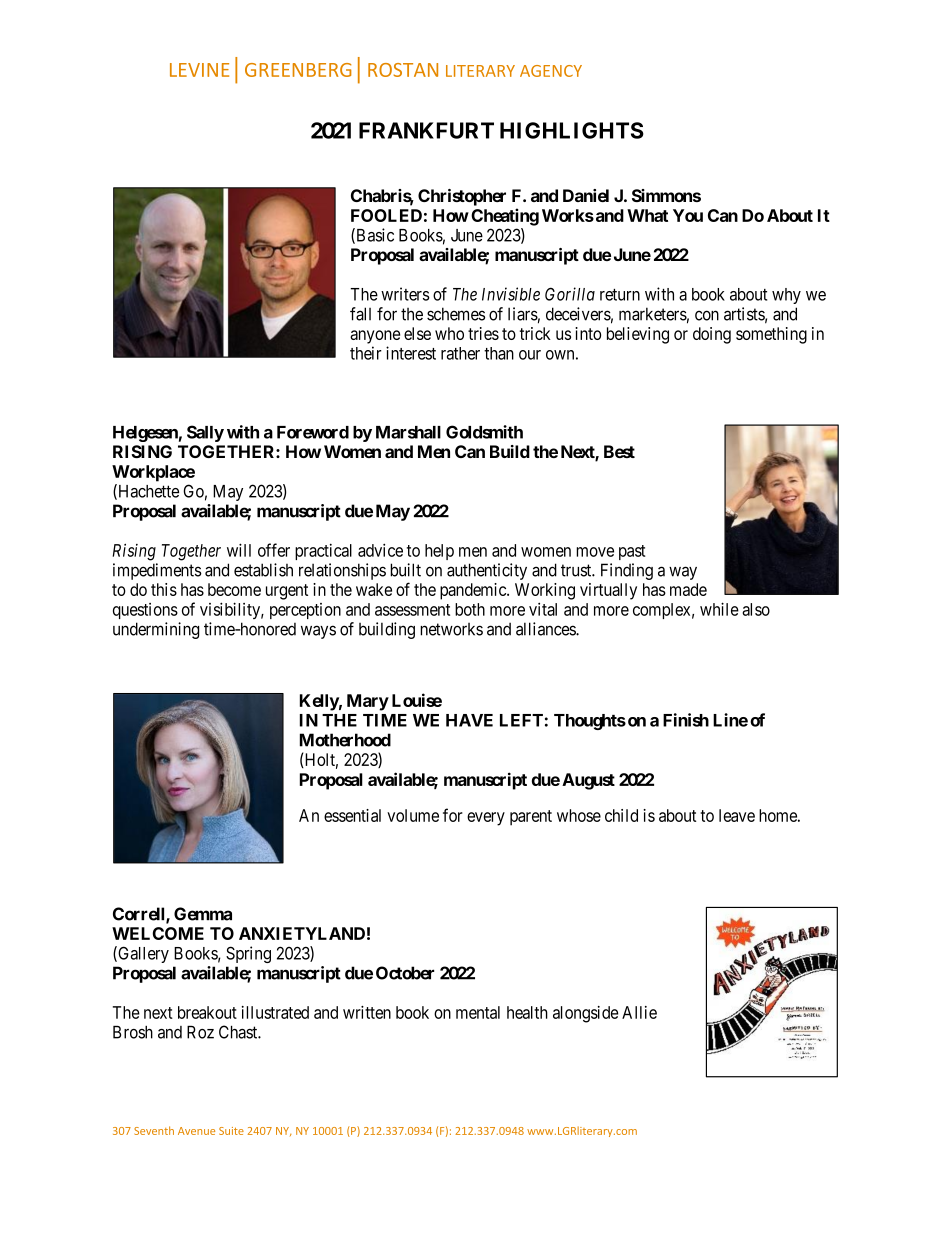 The width and height of the page is (952, 1233). I want to click on Goldsmith, so click(484, 432).
